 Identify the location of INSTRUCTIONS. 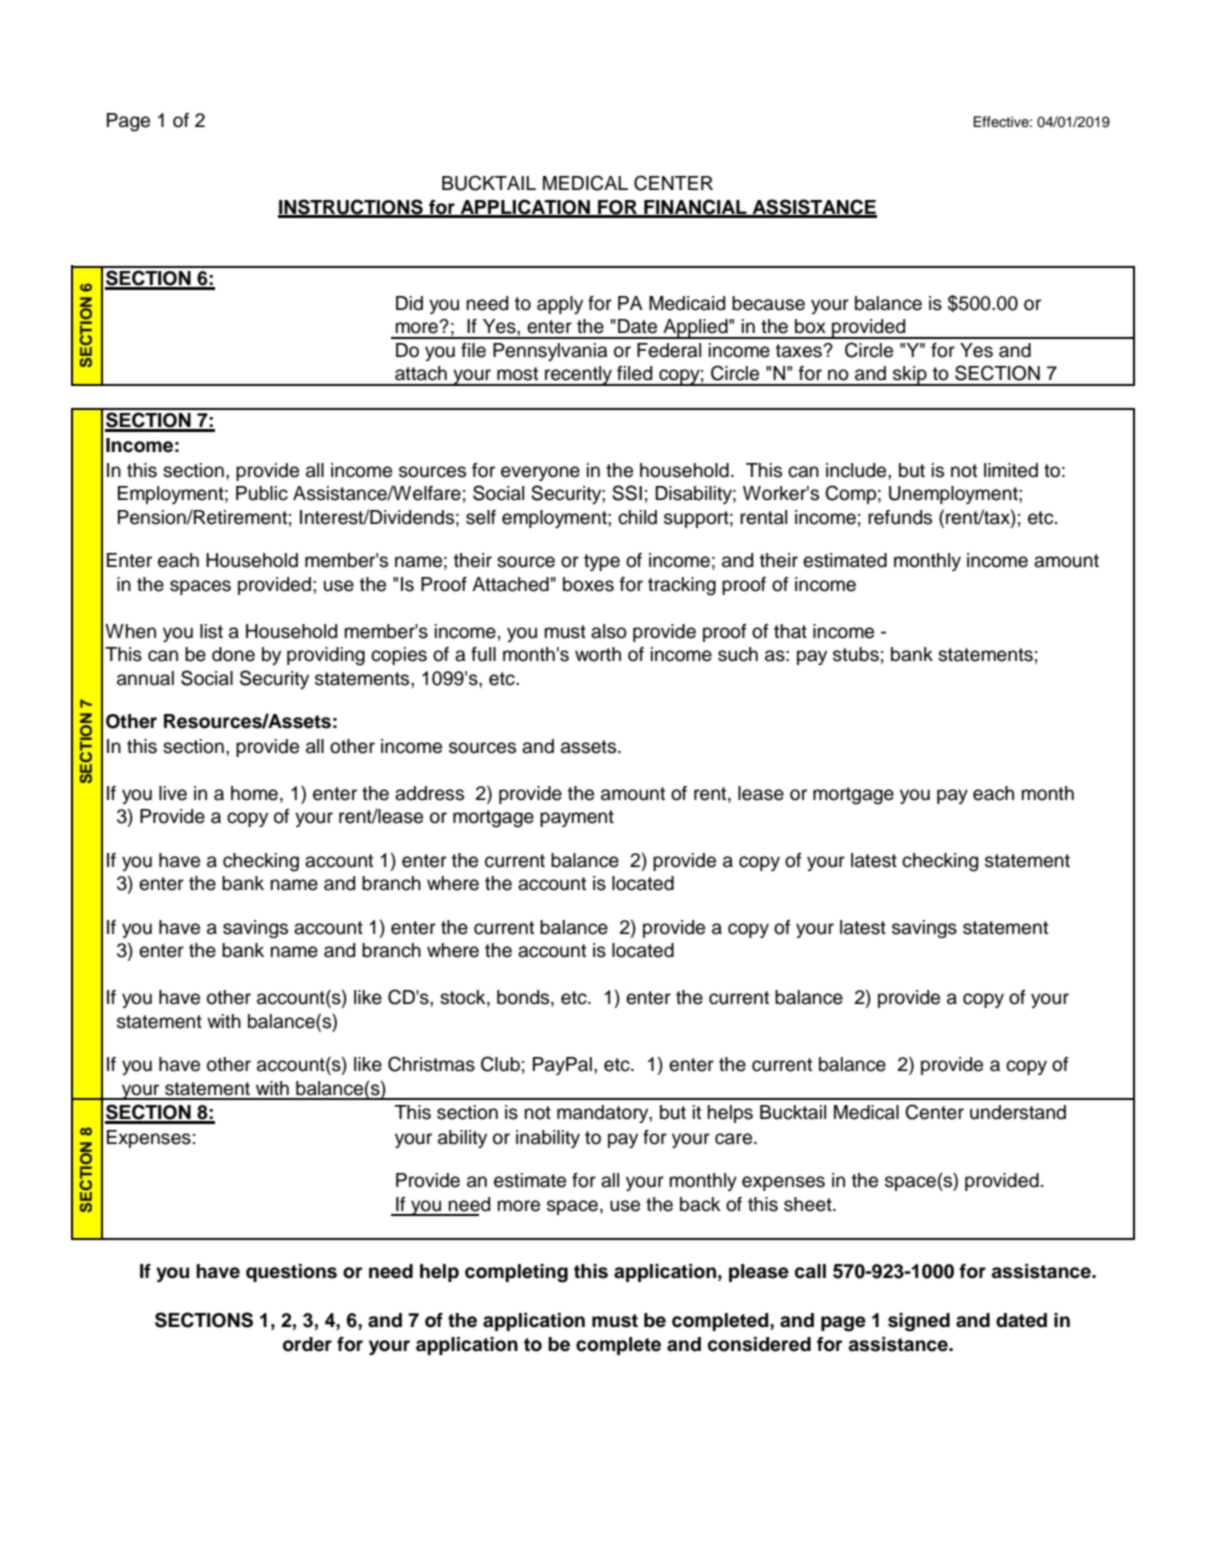
(351, 208).
